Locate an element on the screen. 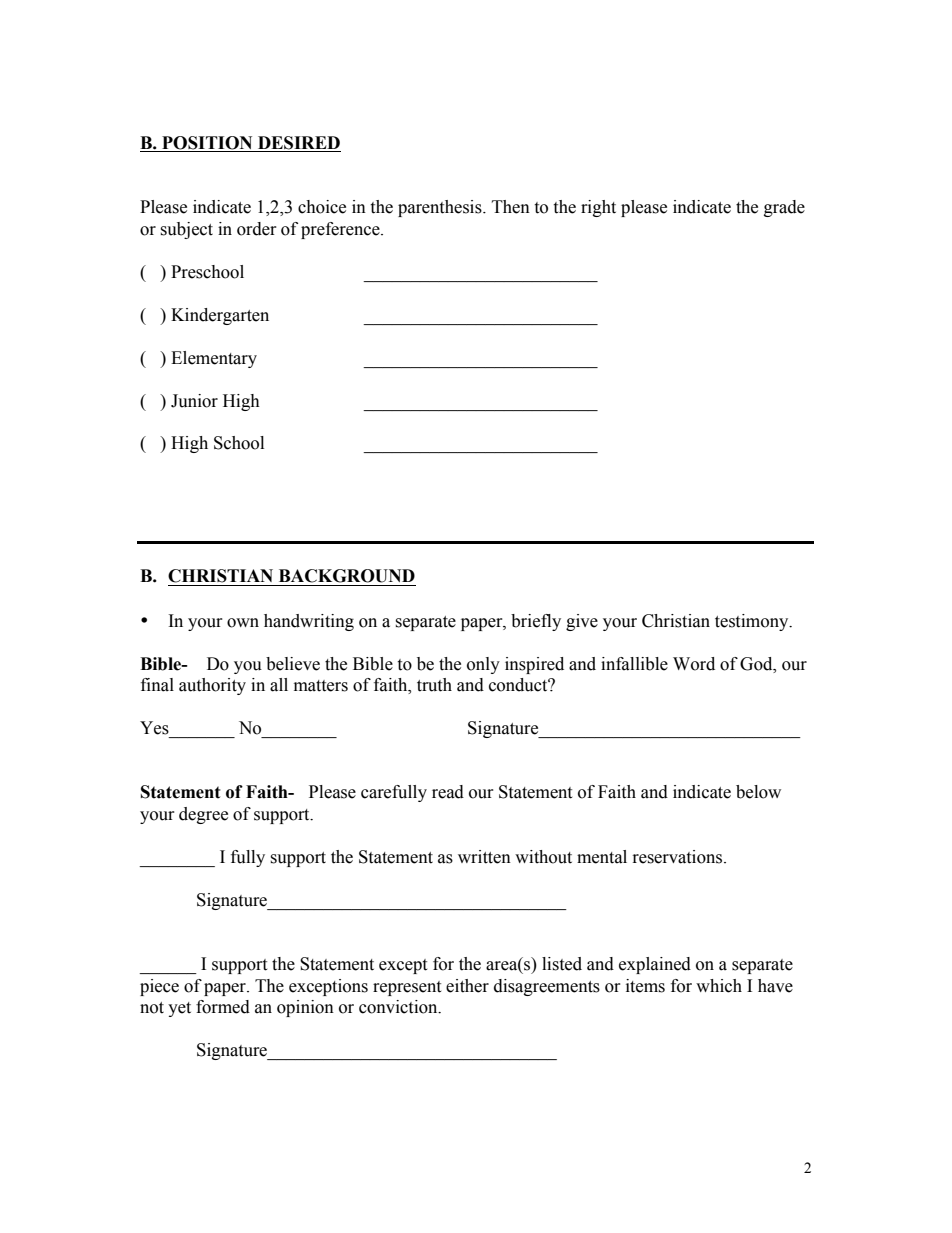 The image size is (952, 1233). parenthesis is located at coordinates (441, 208).
